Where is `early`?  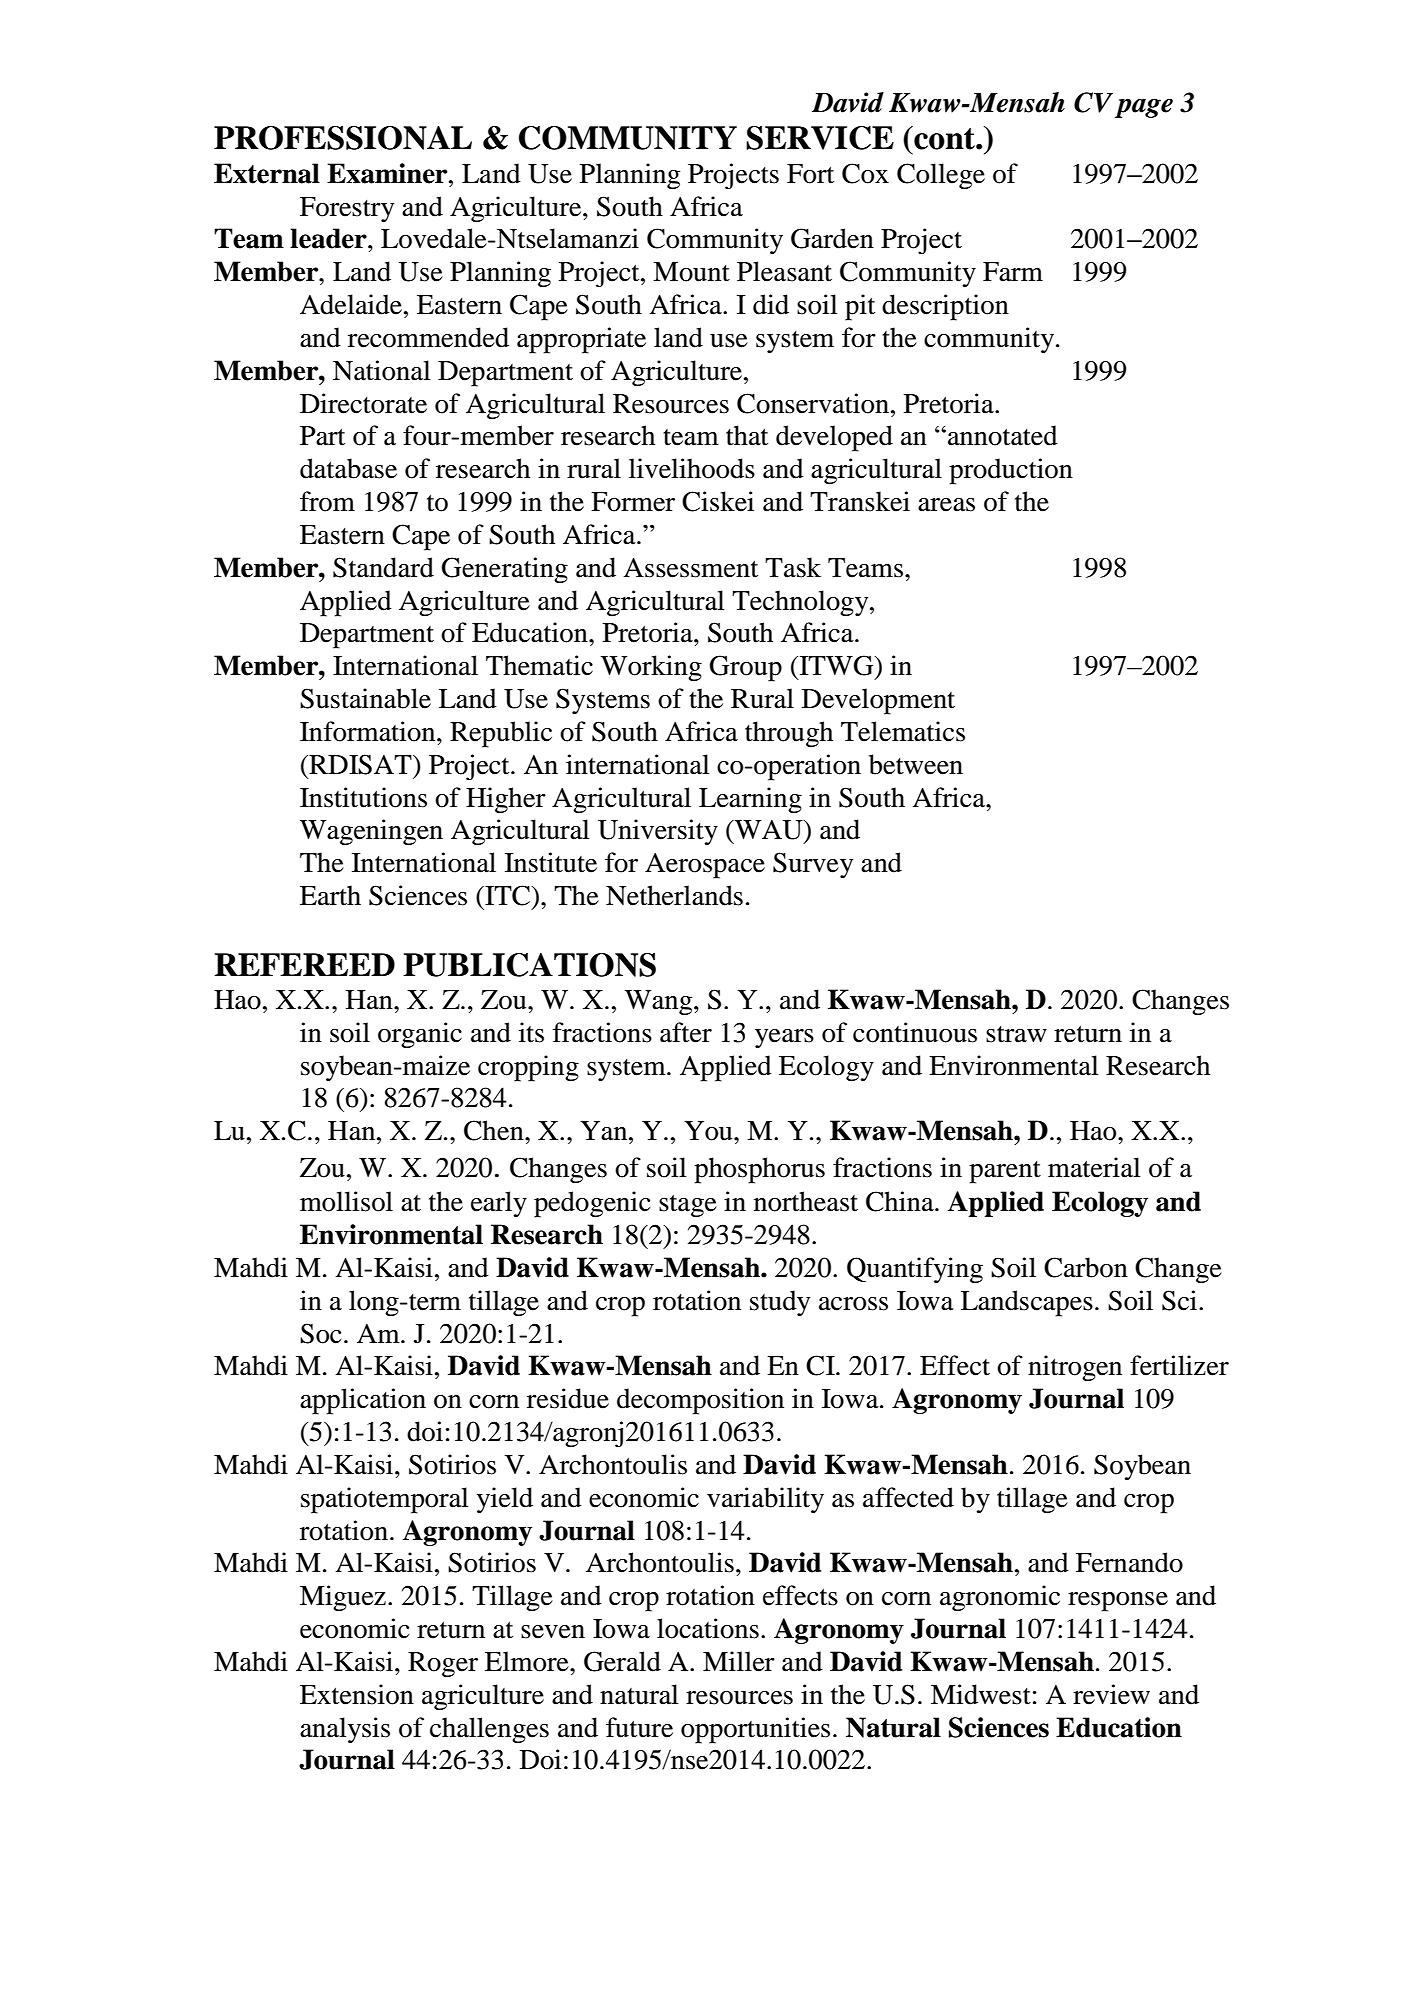
early is located at coordinates (499, 1204).
